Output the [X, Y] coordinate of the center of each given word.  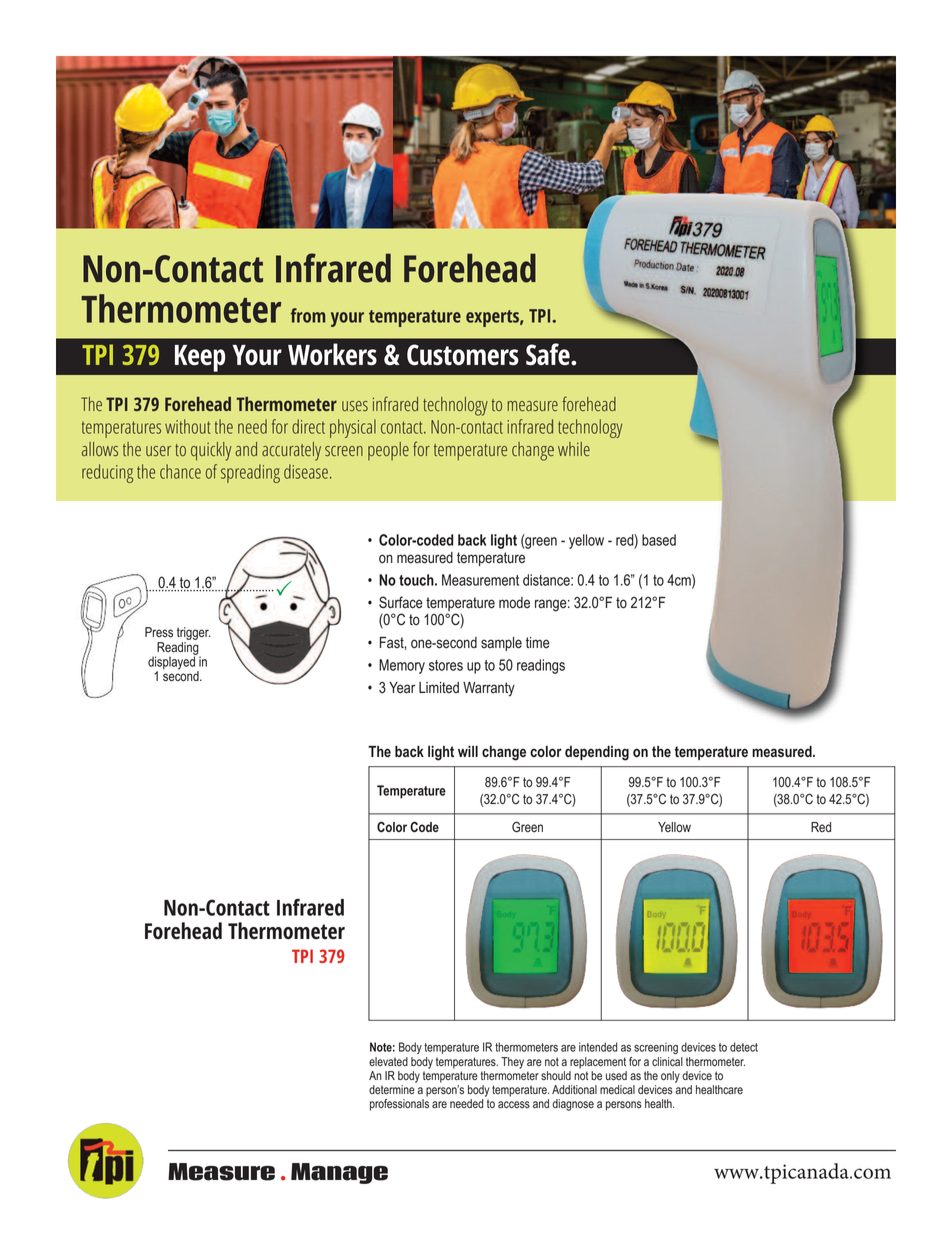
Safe [549, 354]
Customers [463, 355]
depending [597, 753]
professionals [399, 1103]
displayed [172, 663]
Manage [339, 1173]
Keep [200, 358]
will [468, 751]
